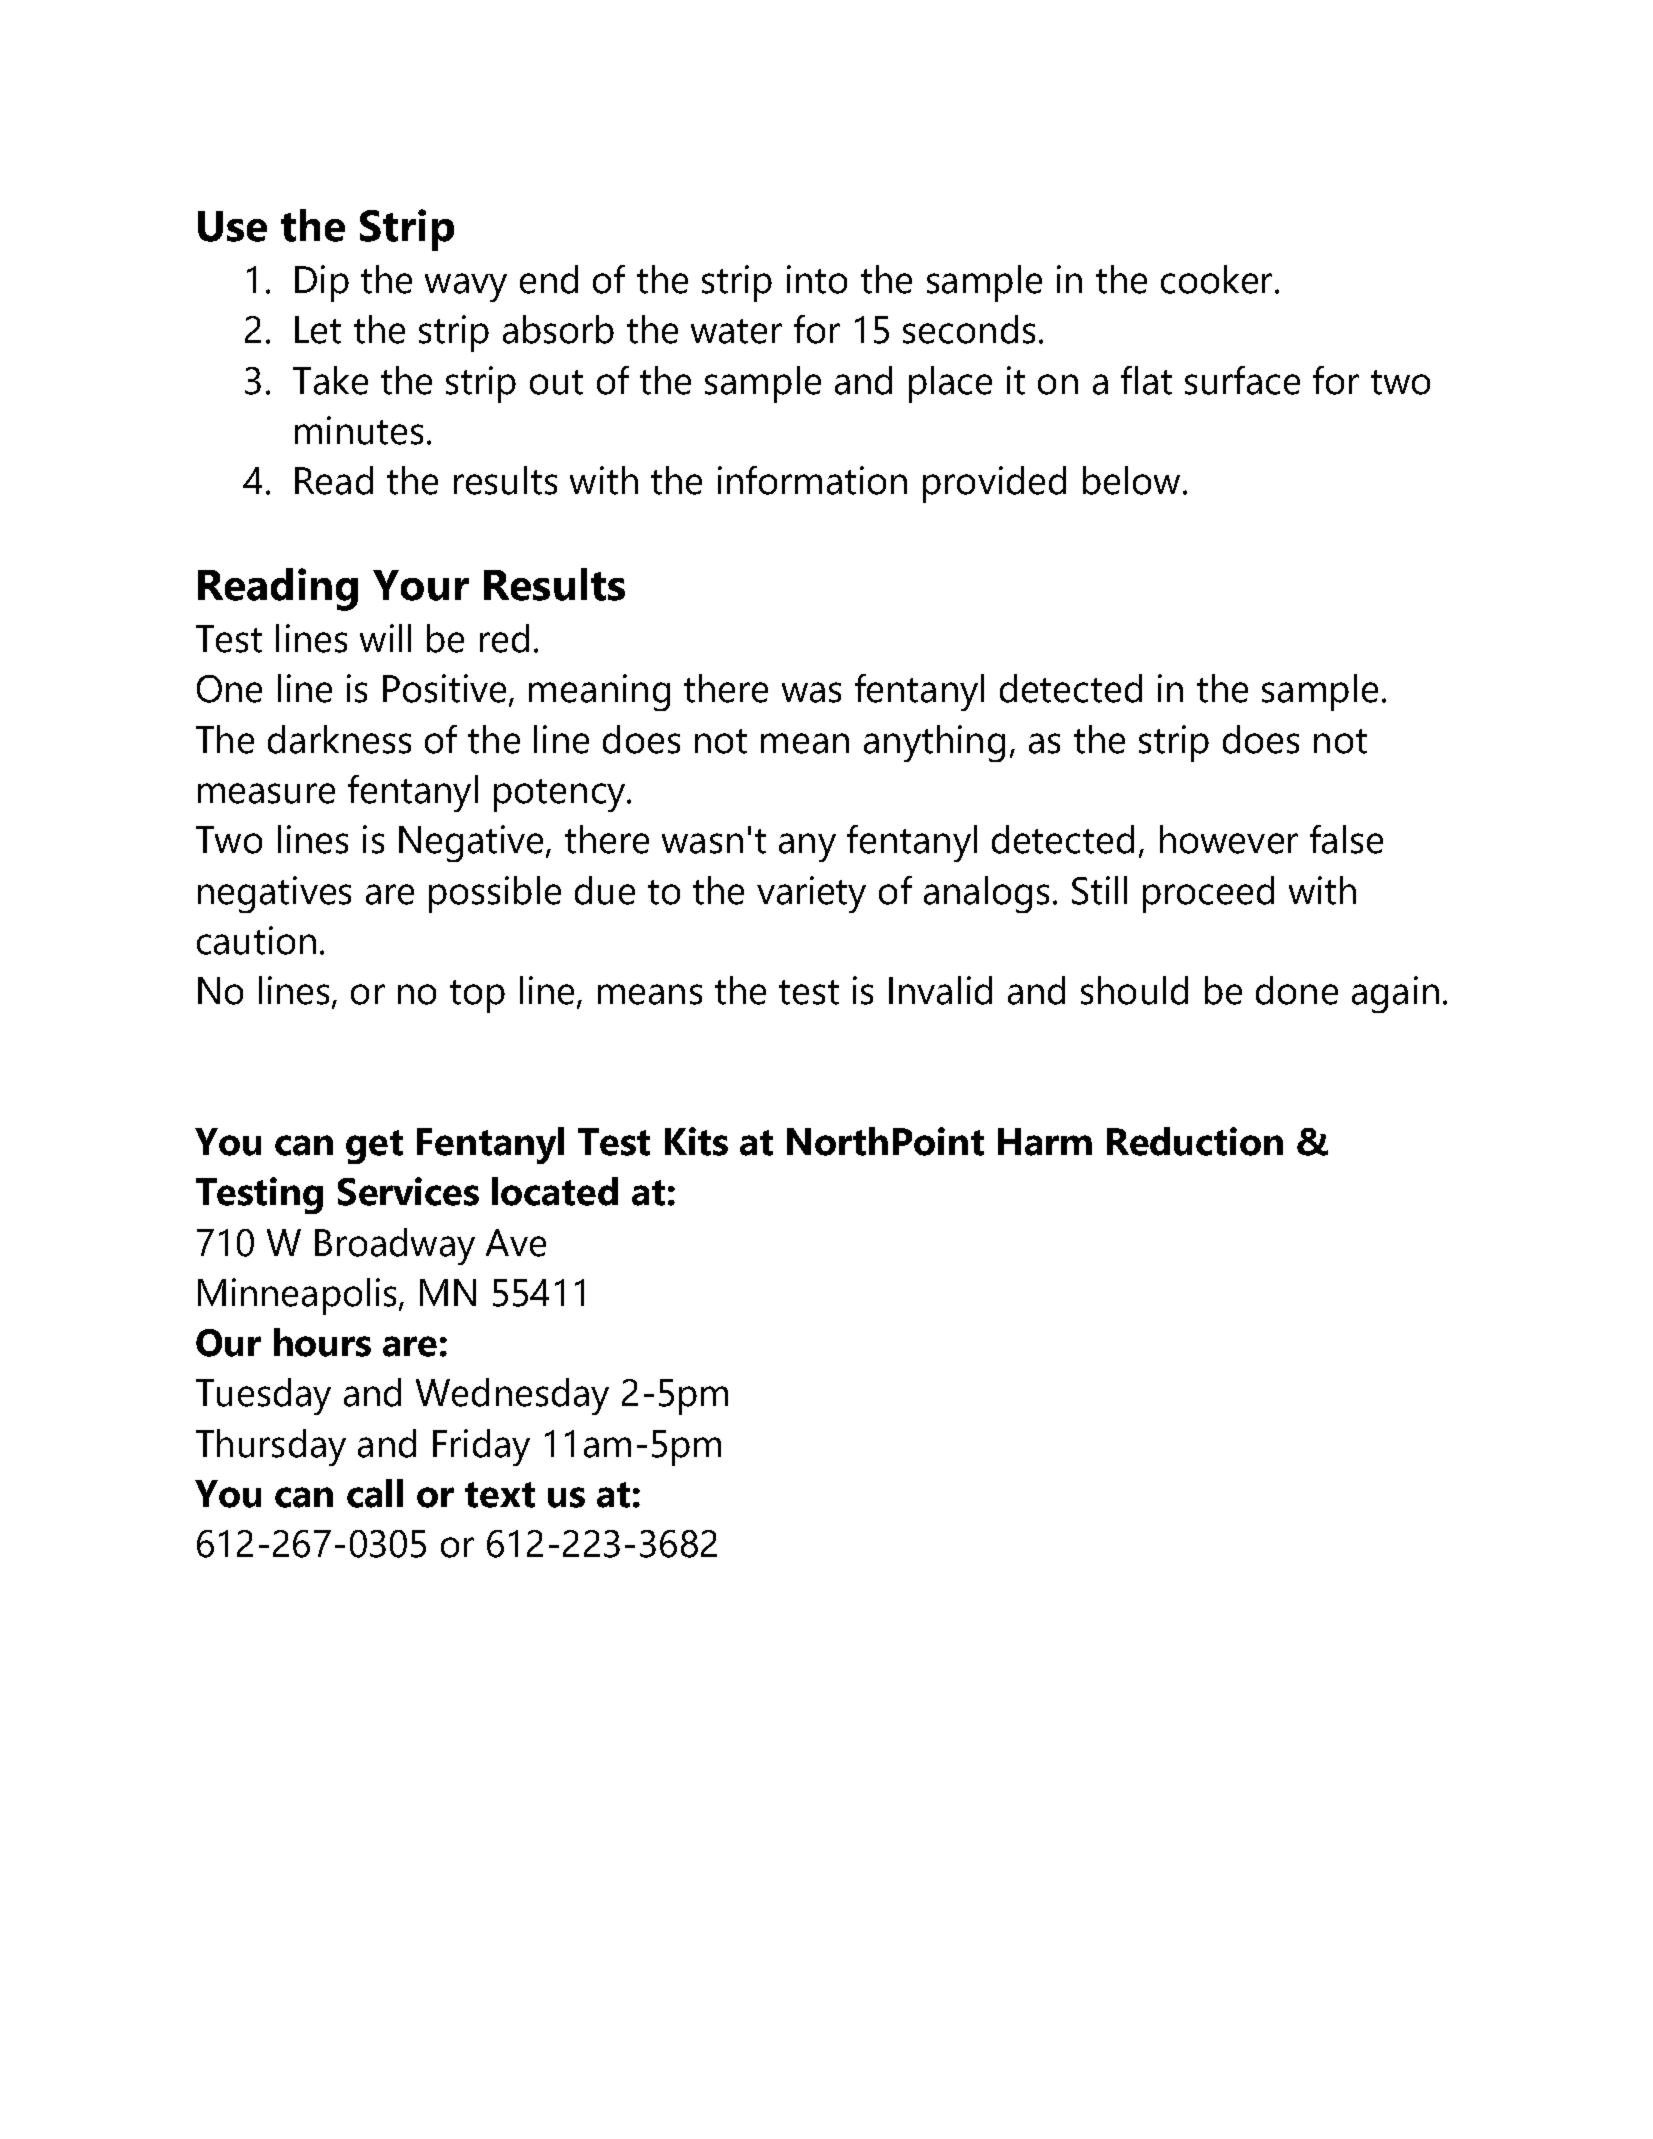 The image size is (1653, 2139). Describe the element at coordinates (934, 743) in the document. I see `anything` at that location.
